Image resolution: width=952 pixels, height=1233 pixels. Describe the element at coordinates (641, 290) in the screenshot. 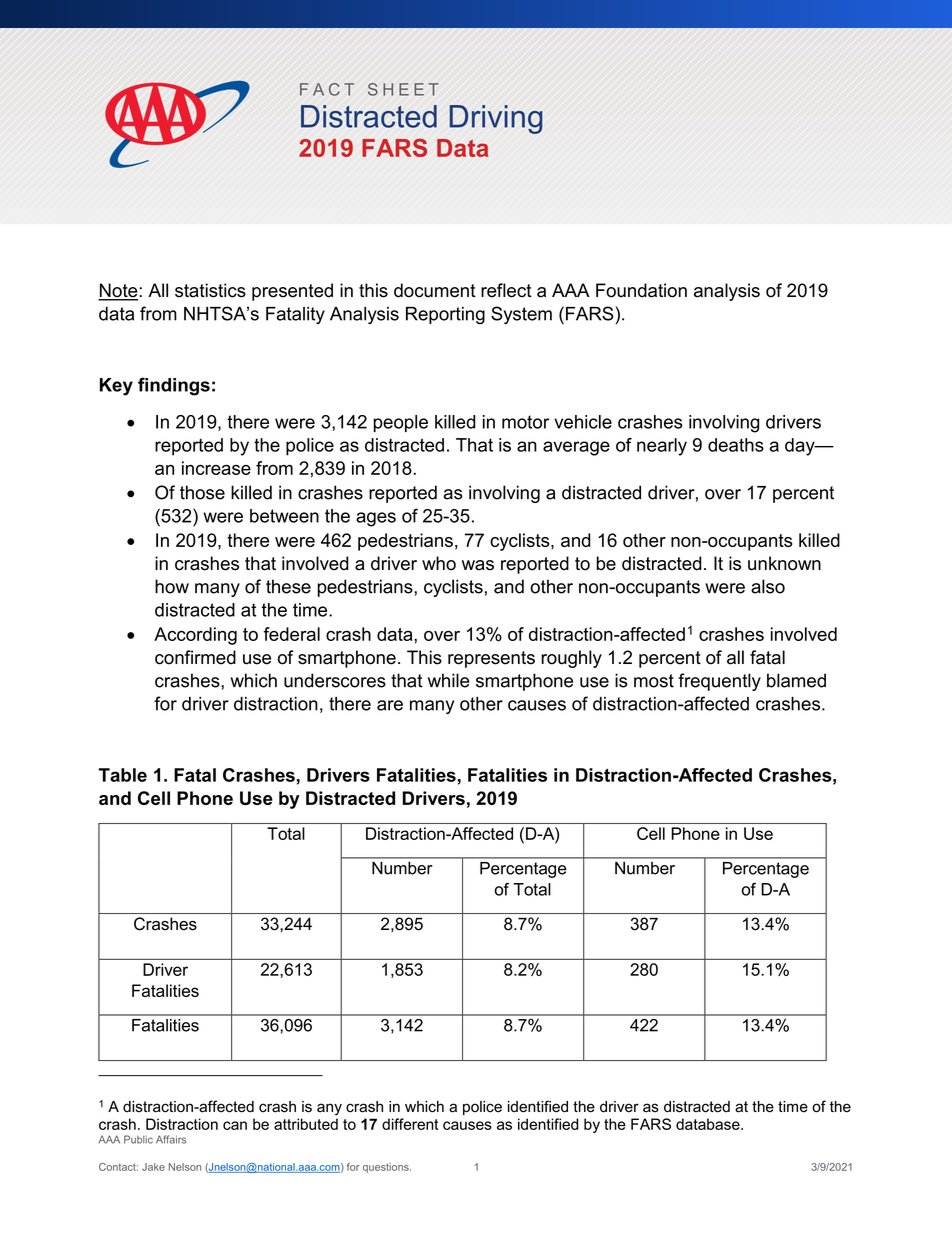

I see `Foundation` at that location.
